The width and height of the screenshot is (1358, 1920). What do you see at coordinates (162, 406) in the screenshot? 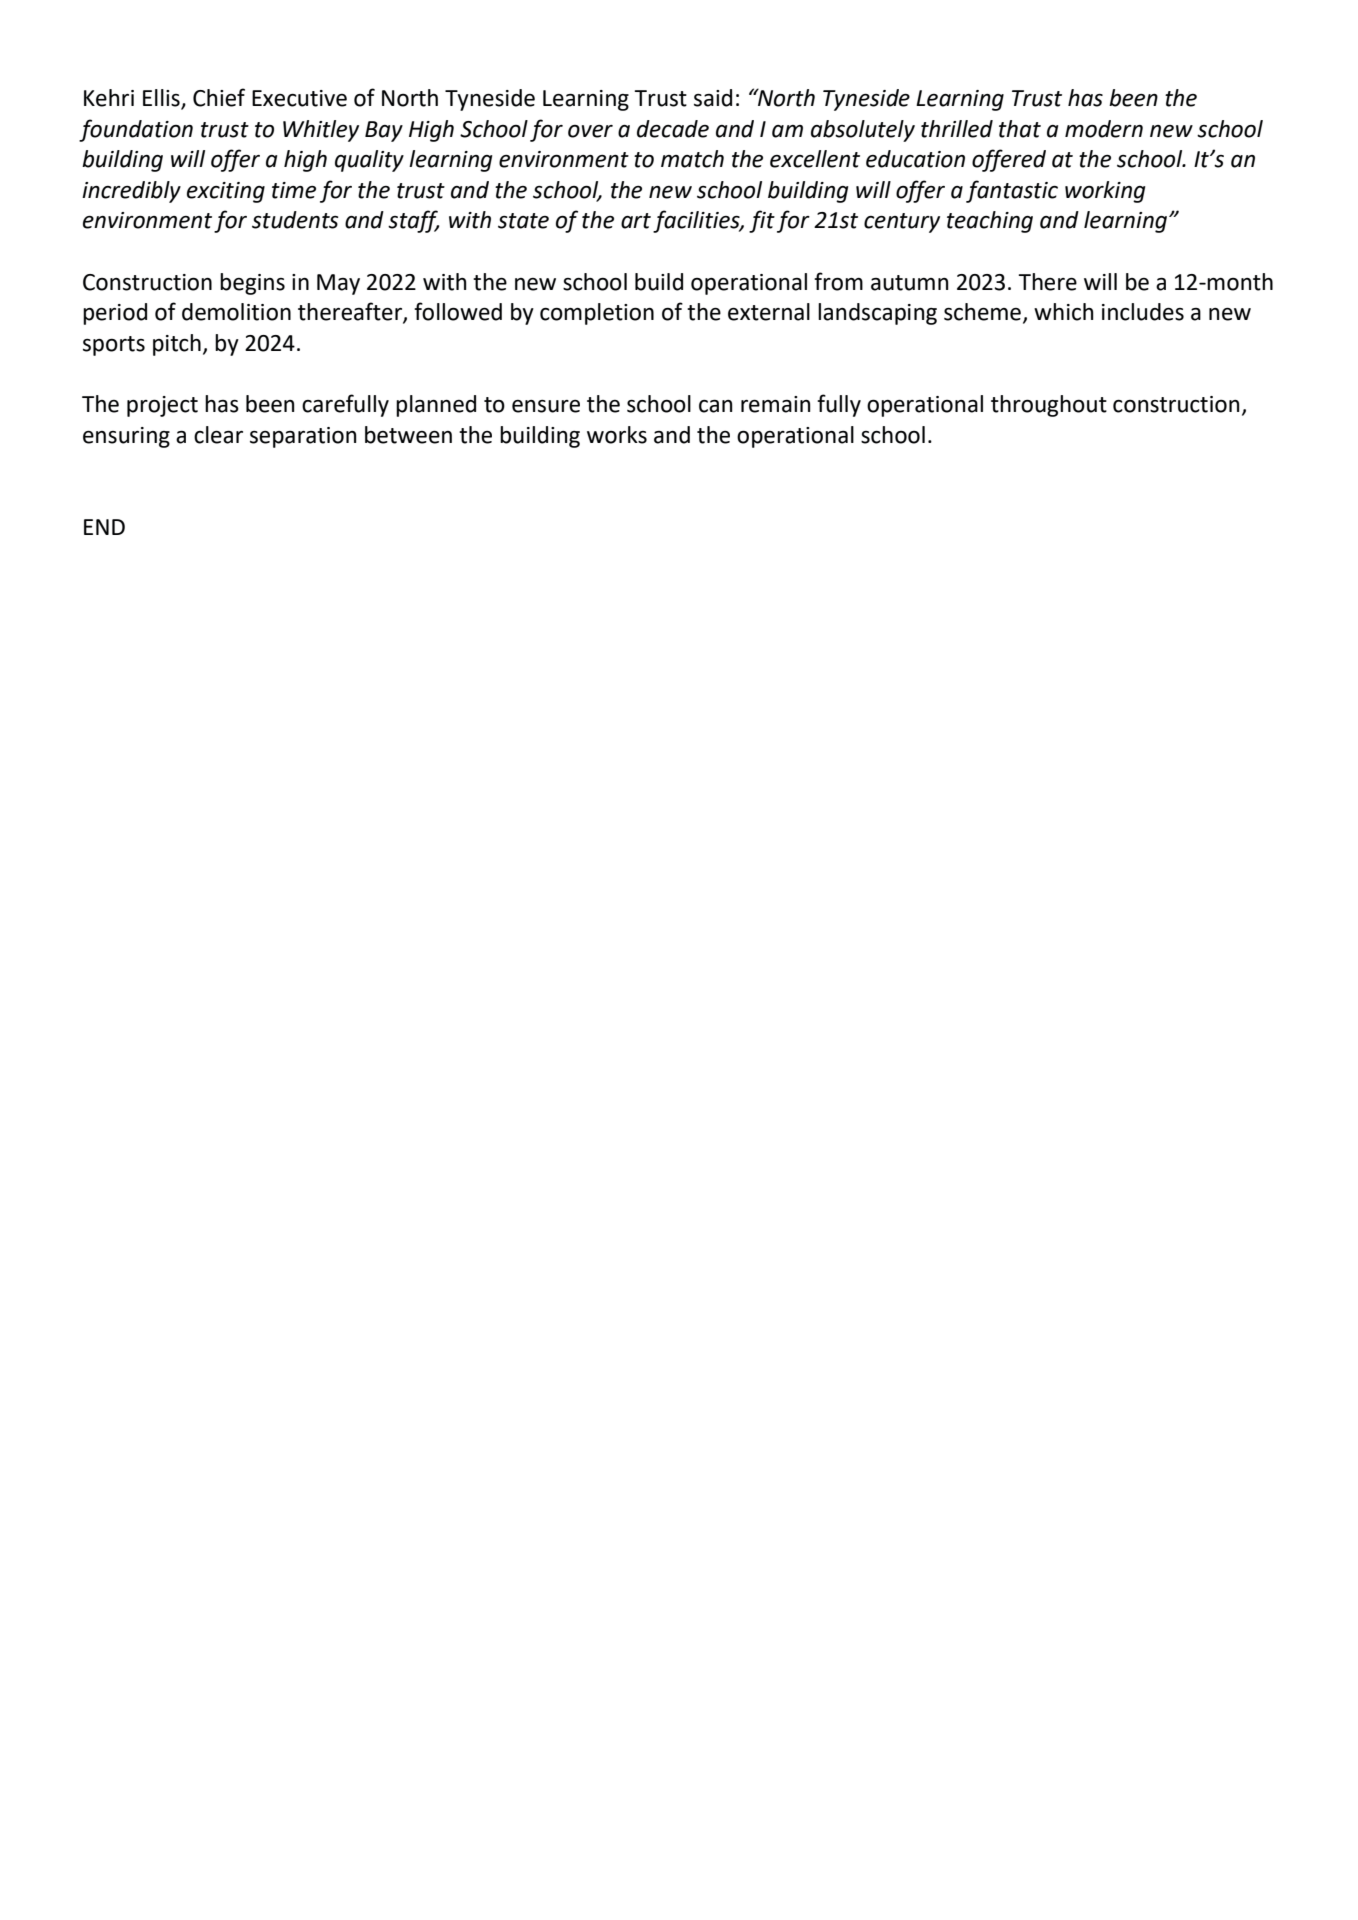
I see `project` at bounding box center [162, 406].
